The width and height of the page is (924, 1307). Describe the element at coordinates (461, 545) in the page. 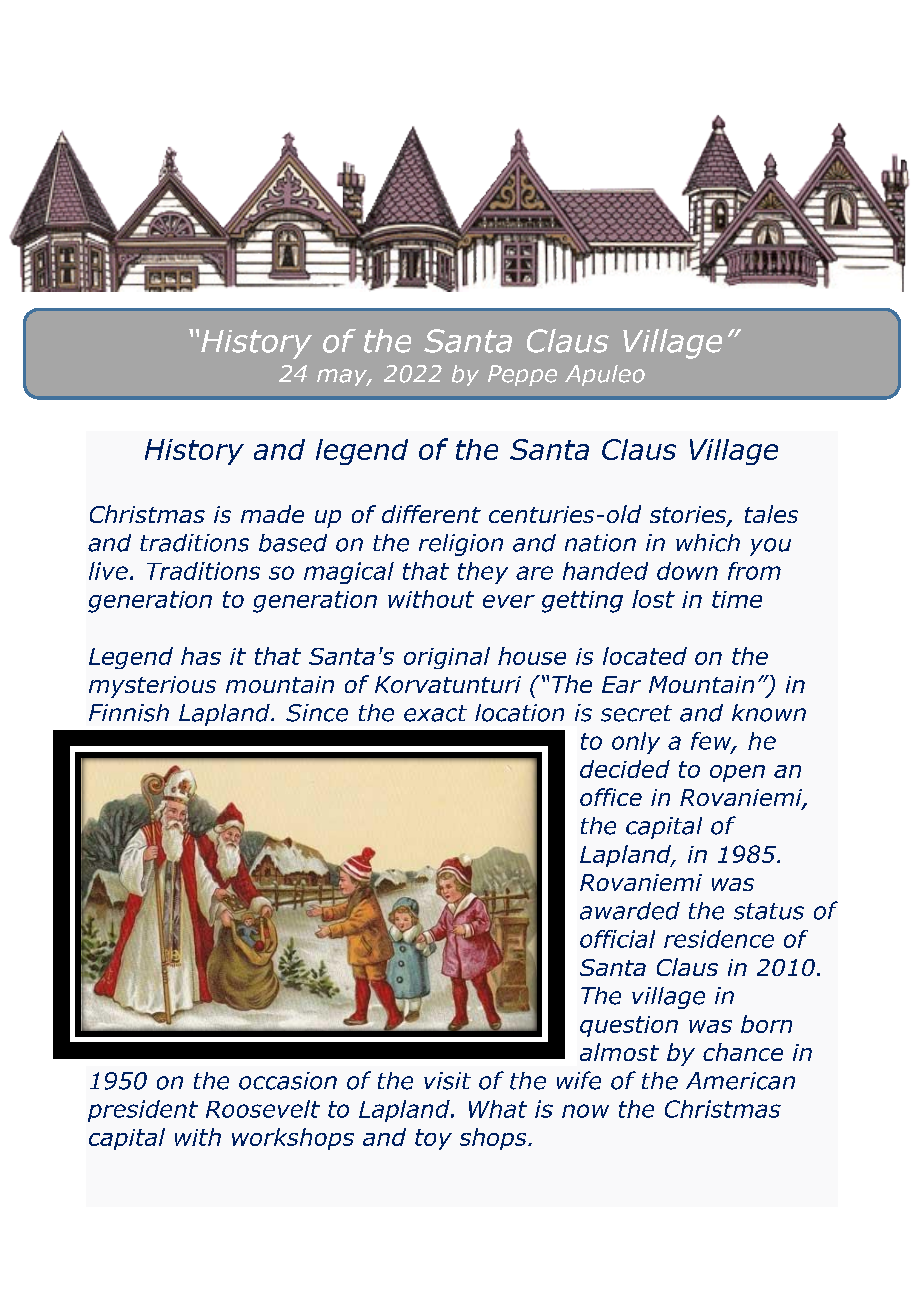

I see `religion` at that location.
